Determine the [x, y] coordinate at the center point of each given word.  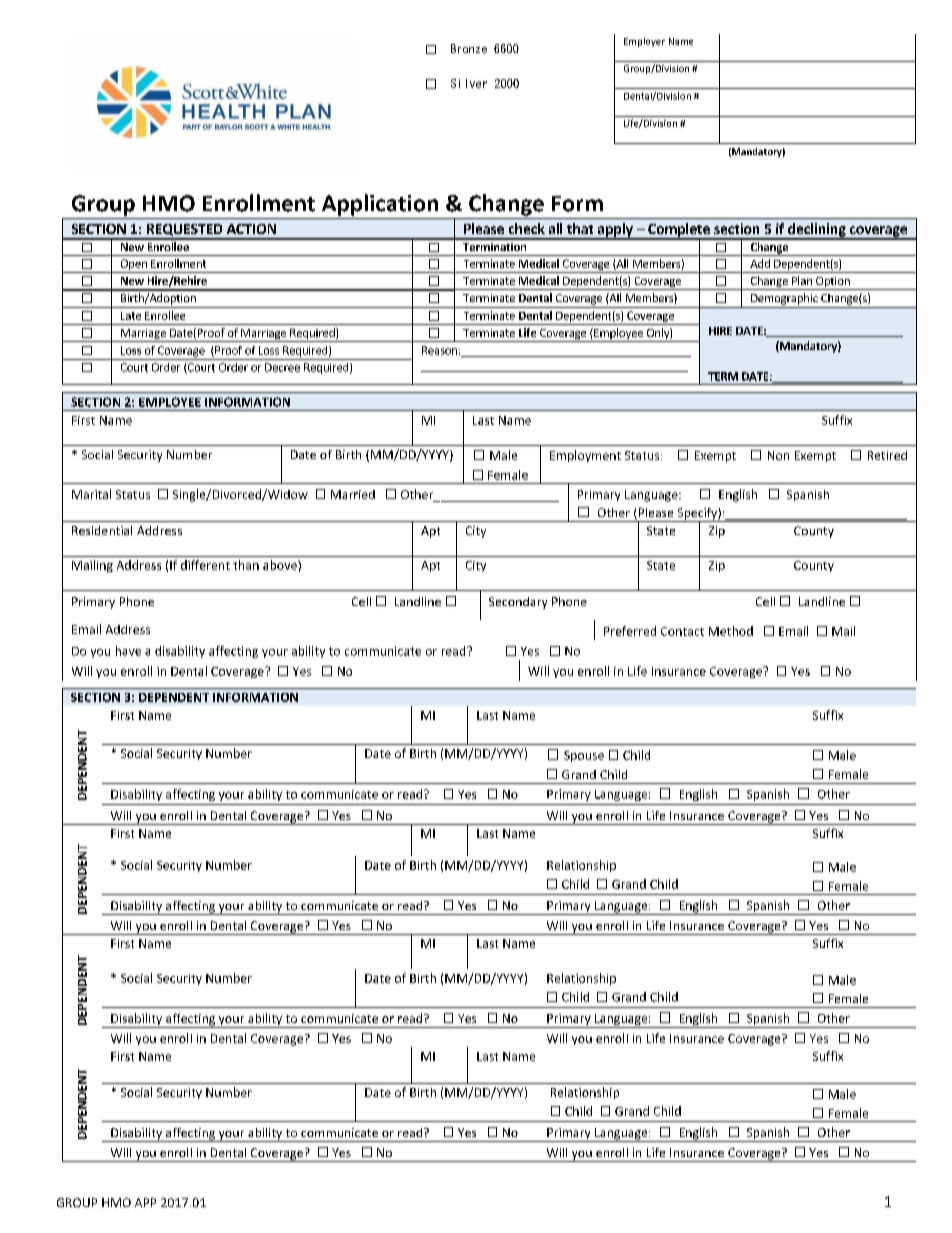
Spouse [584, 756]
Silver [469, 83]
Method [731, 631]
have [128, 651]
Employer [644, 42]
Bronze [469, 48]
